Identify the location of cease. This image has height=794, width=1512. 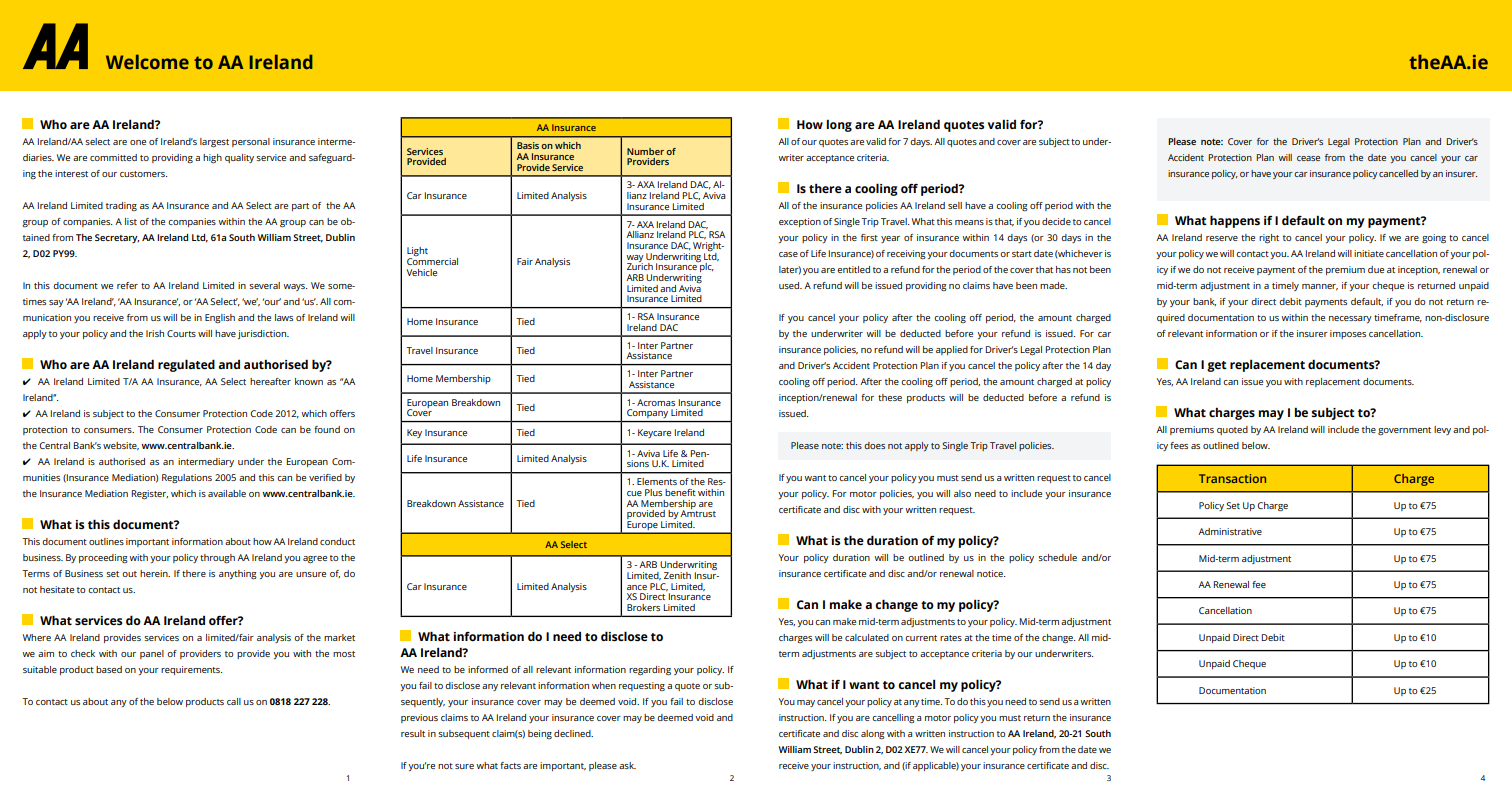
(1308, 158).
